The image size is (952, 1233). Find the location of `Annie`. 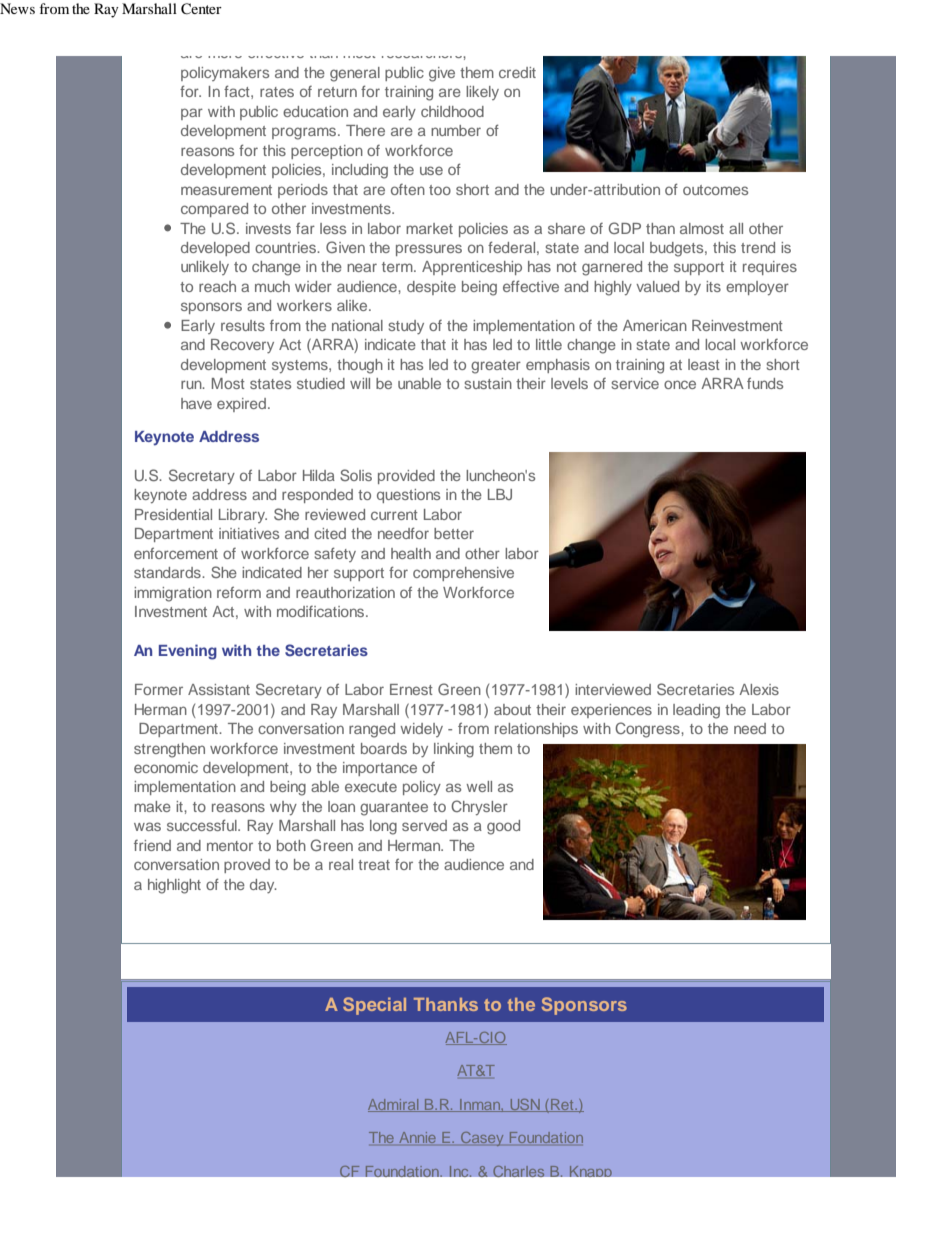

Annie is located at coordinates (417, 1137).
